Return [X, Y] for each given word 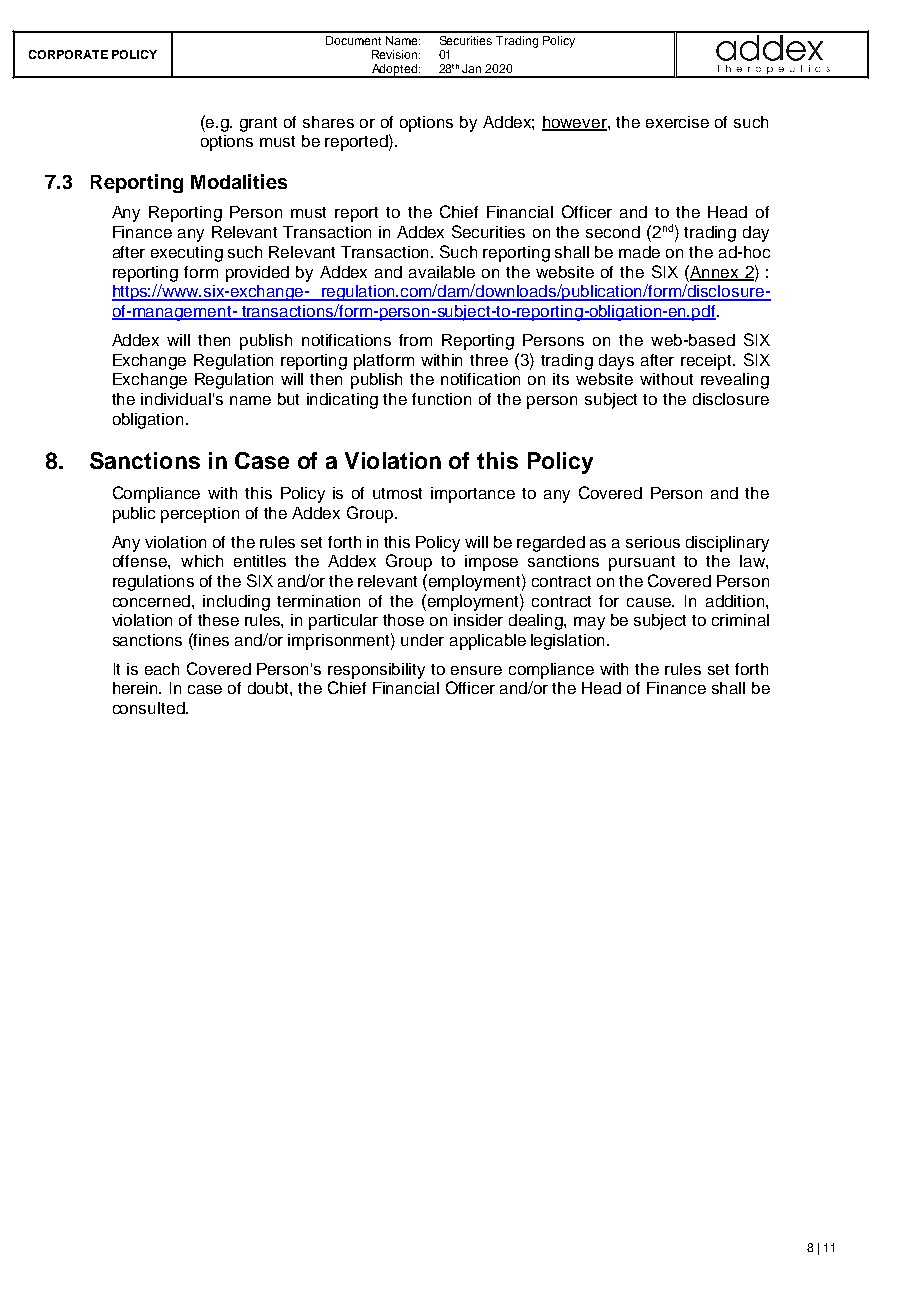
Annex [714, 272]
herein [137, 688]
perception [200, 515]
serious [653, 542]
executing [187, 254]
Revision [396, 54]
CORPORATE [68, 54]
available [442, 272]
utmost [397, 493]
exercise [677, 122]
